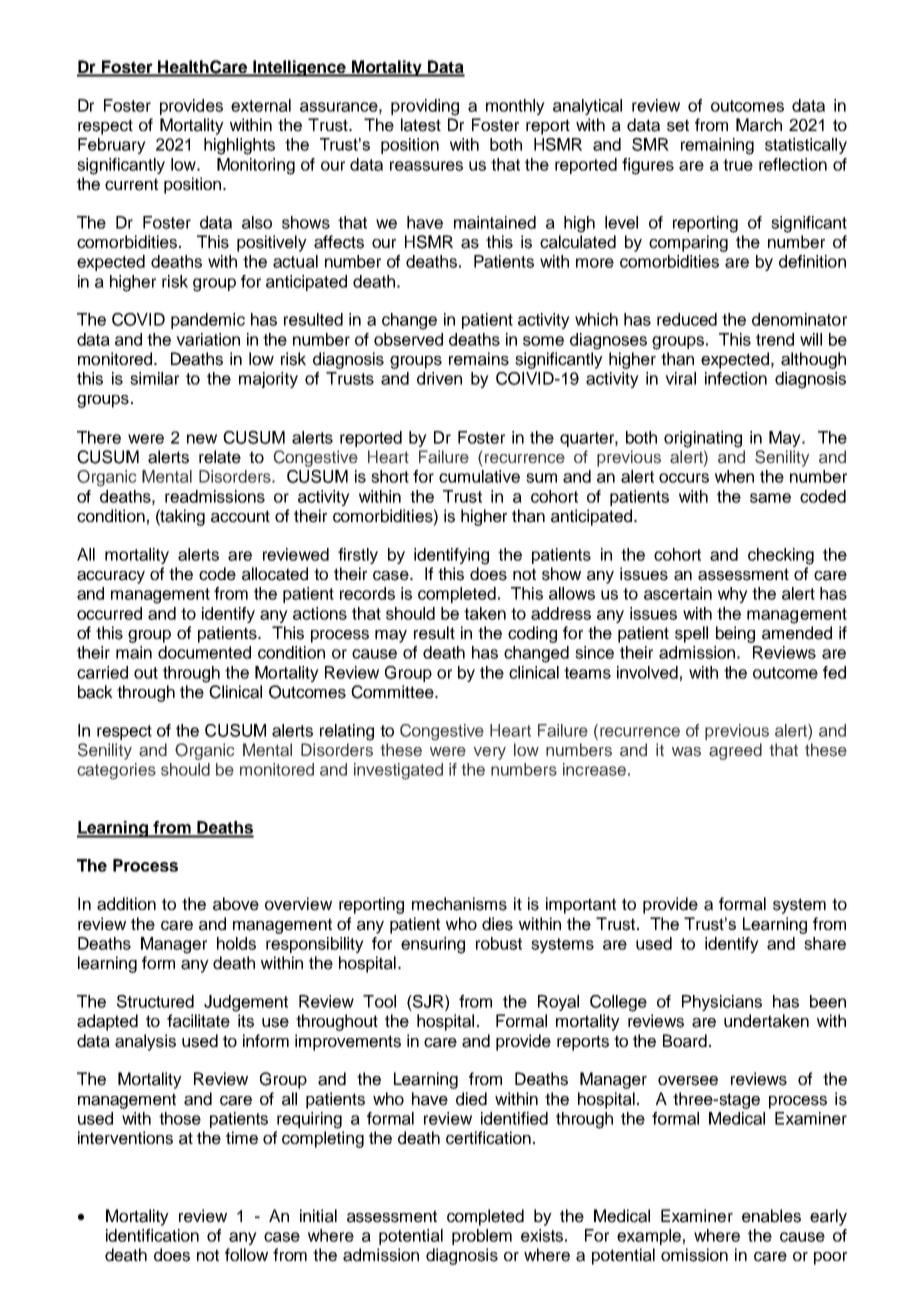  I want to click on March, so click(759, 125).
